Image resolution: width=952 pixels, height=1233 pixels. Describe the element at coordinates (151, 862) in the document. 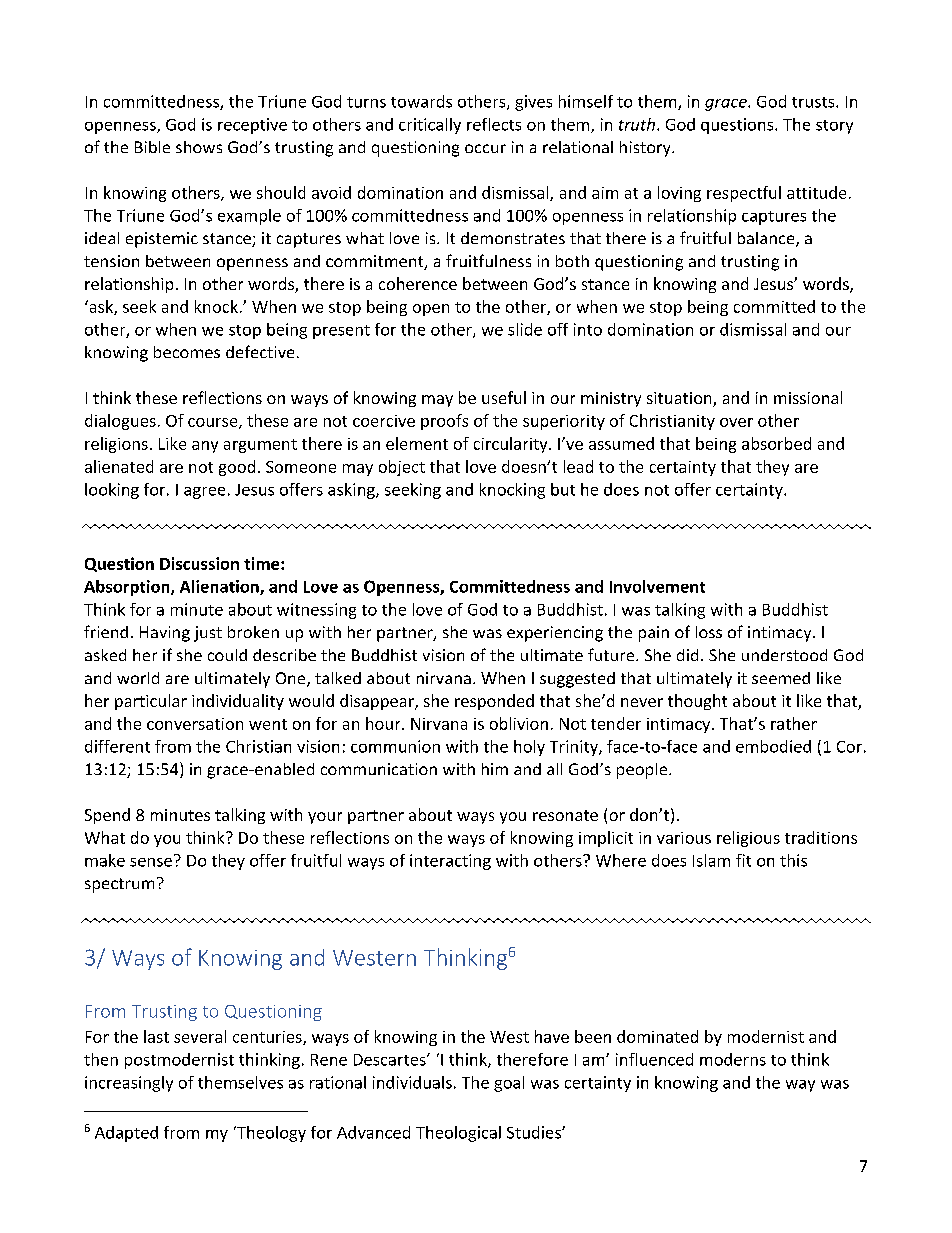

I see `sense` at that location.
